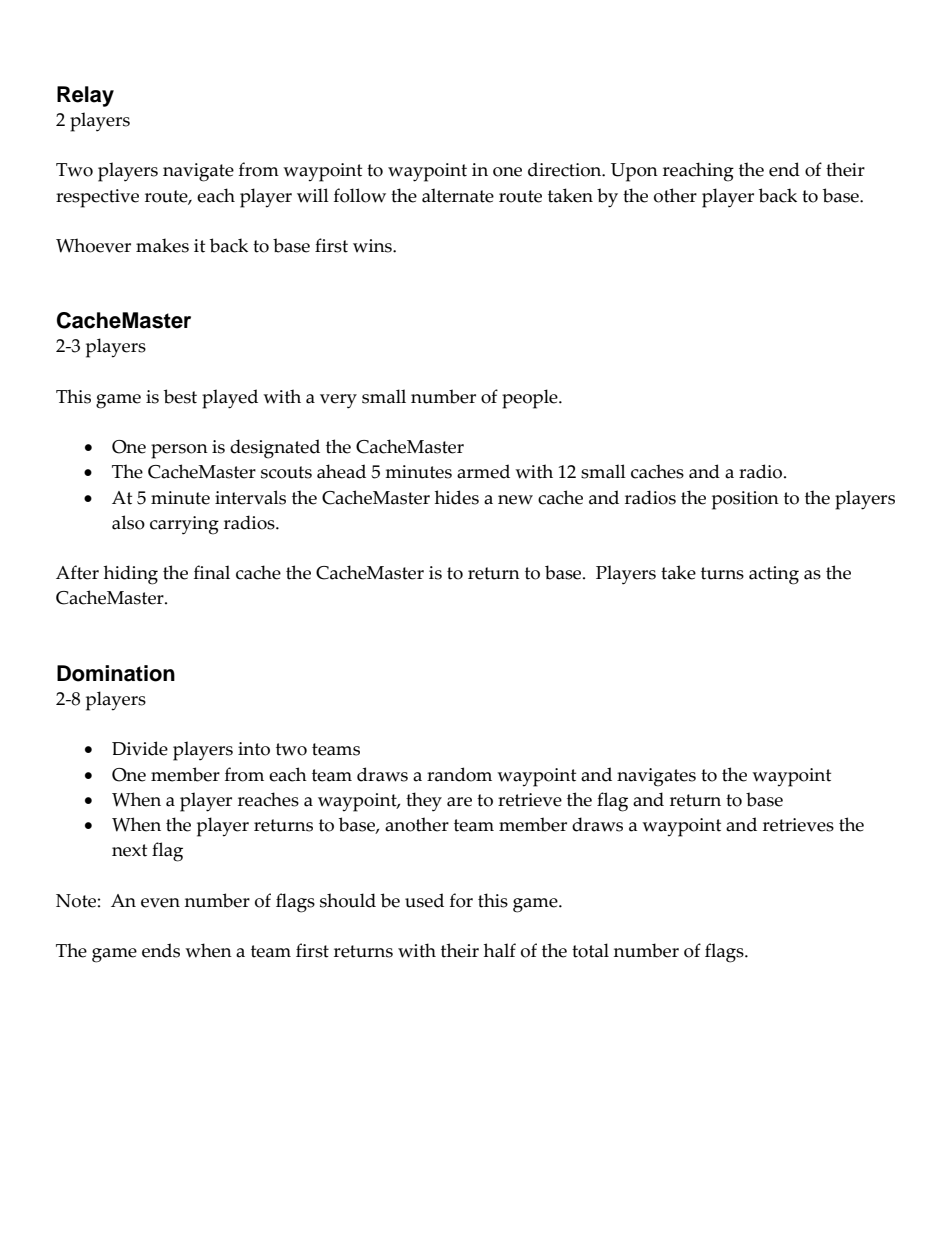  I want to click on position, so click(745, 500).
